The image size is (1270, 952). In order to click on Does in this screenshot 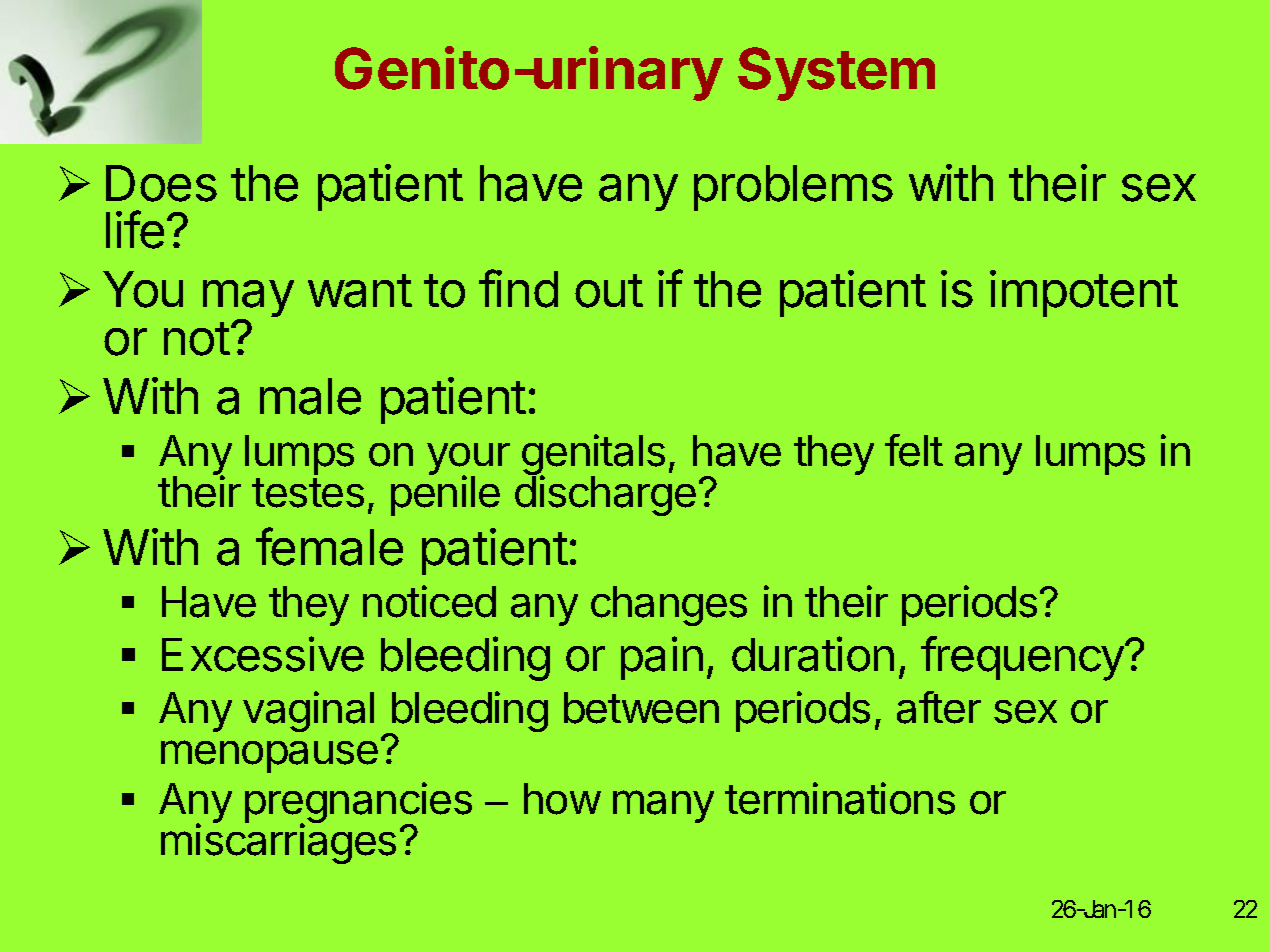, I will do `click(161, 183)`.
